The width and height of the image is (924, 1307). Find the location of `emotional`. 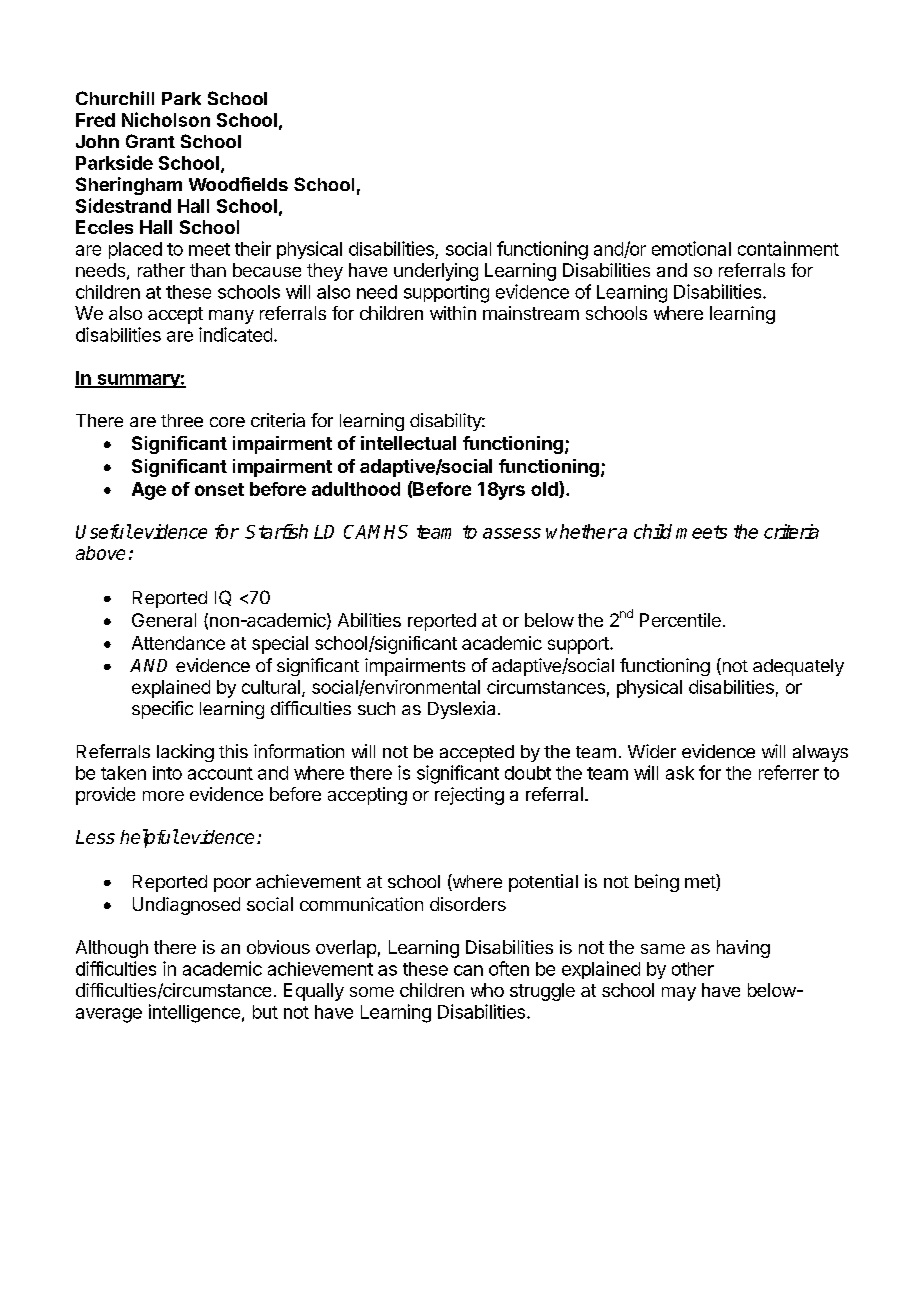

emotional is located at coordinates (691, 248).
